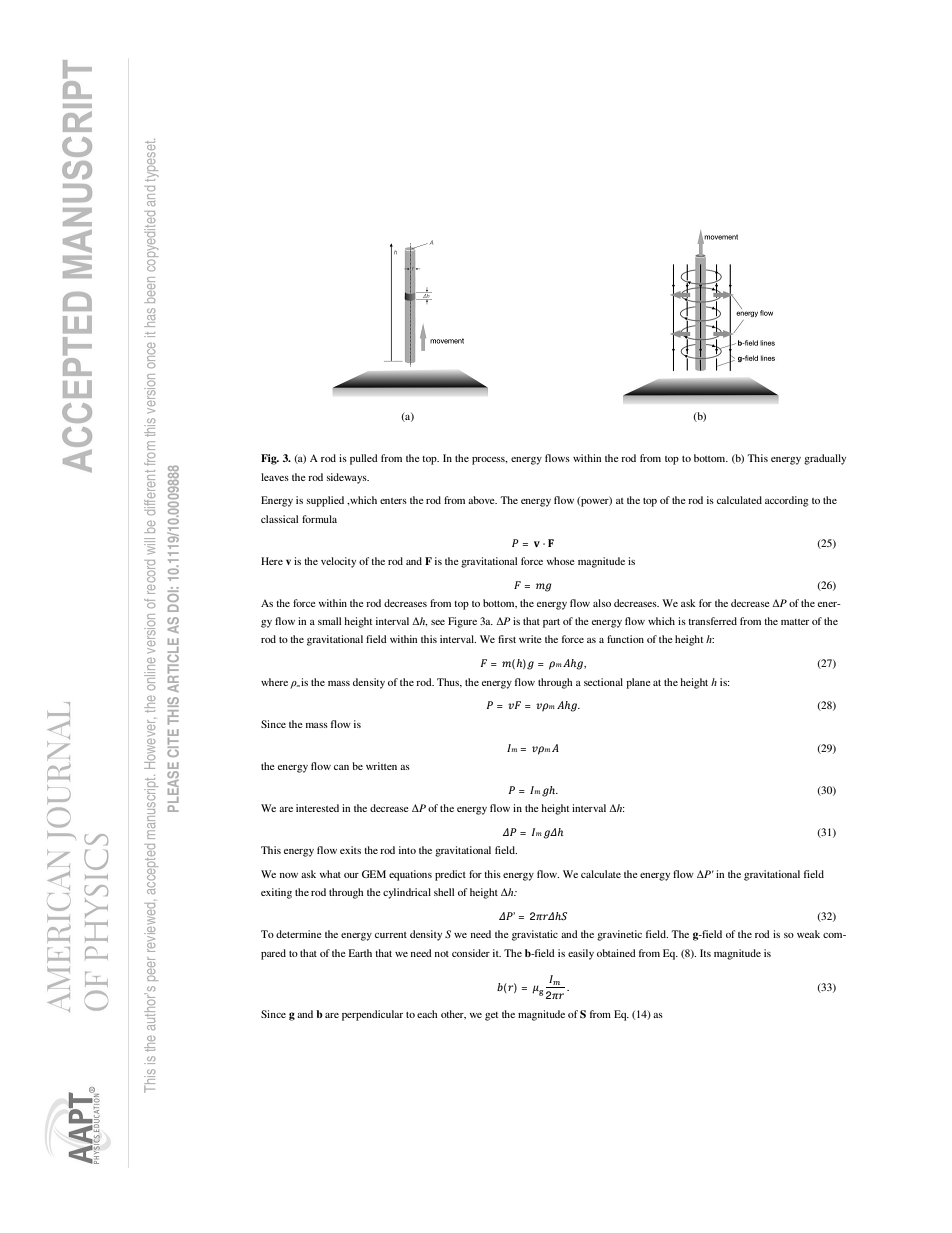  Describe the element at coordinates (372, 1015) in the image. I see `perpendicular` at that location.
